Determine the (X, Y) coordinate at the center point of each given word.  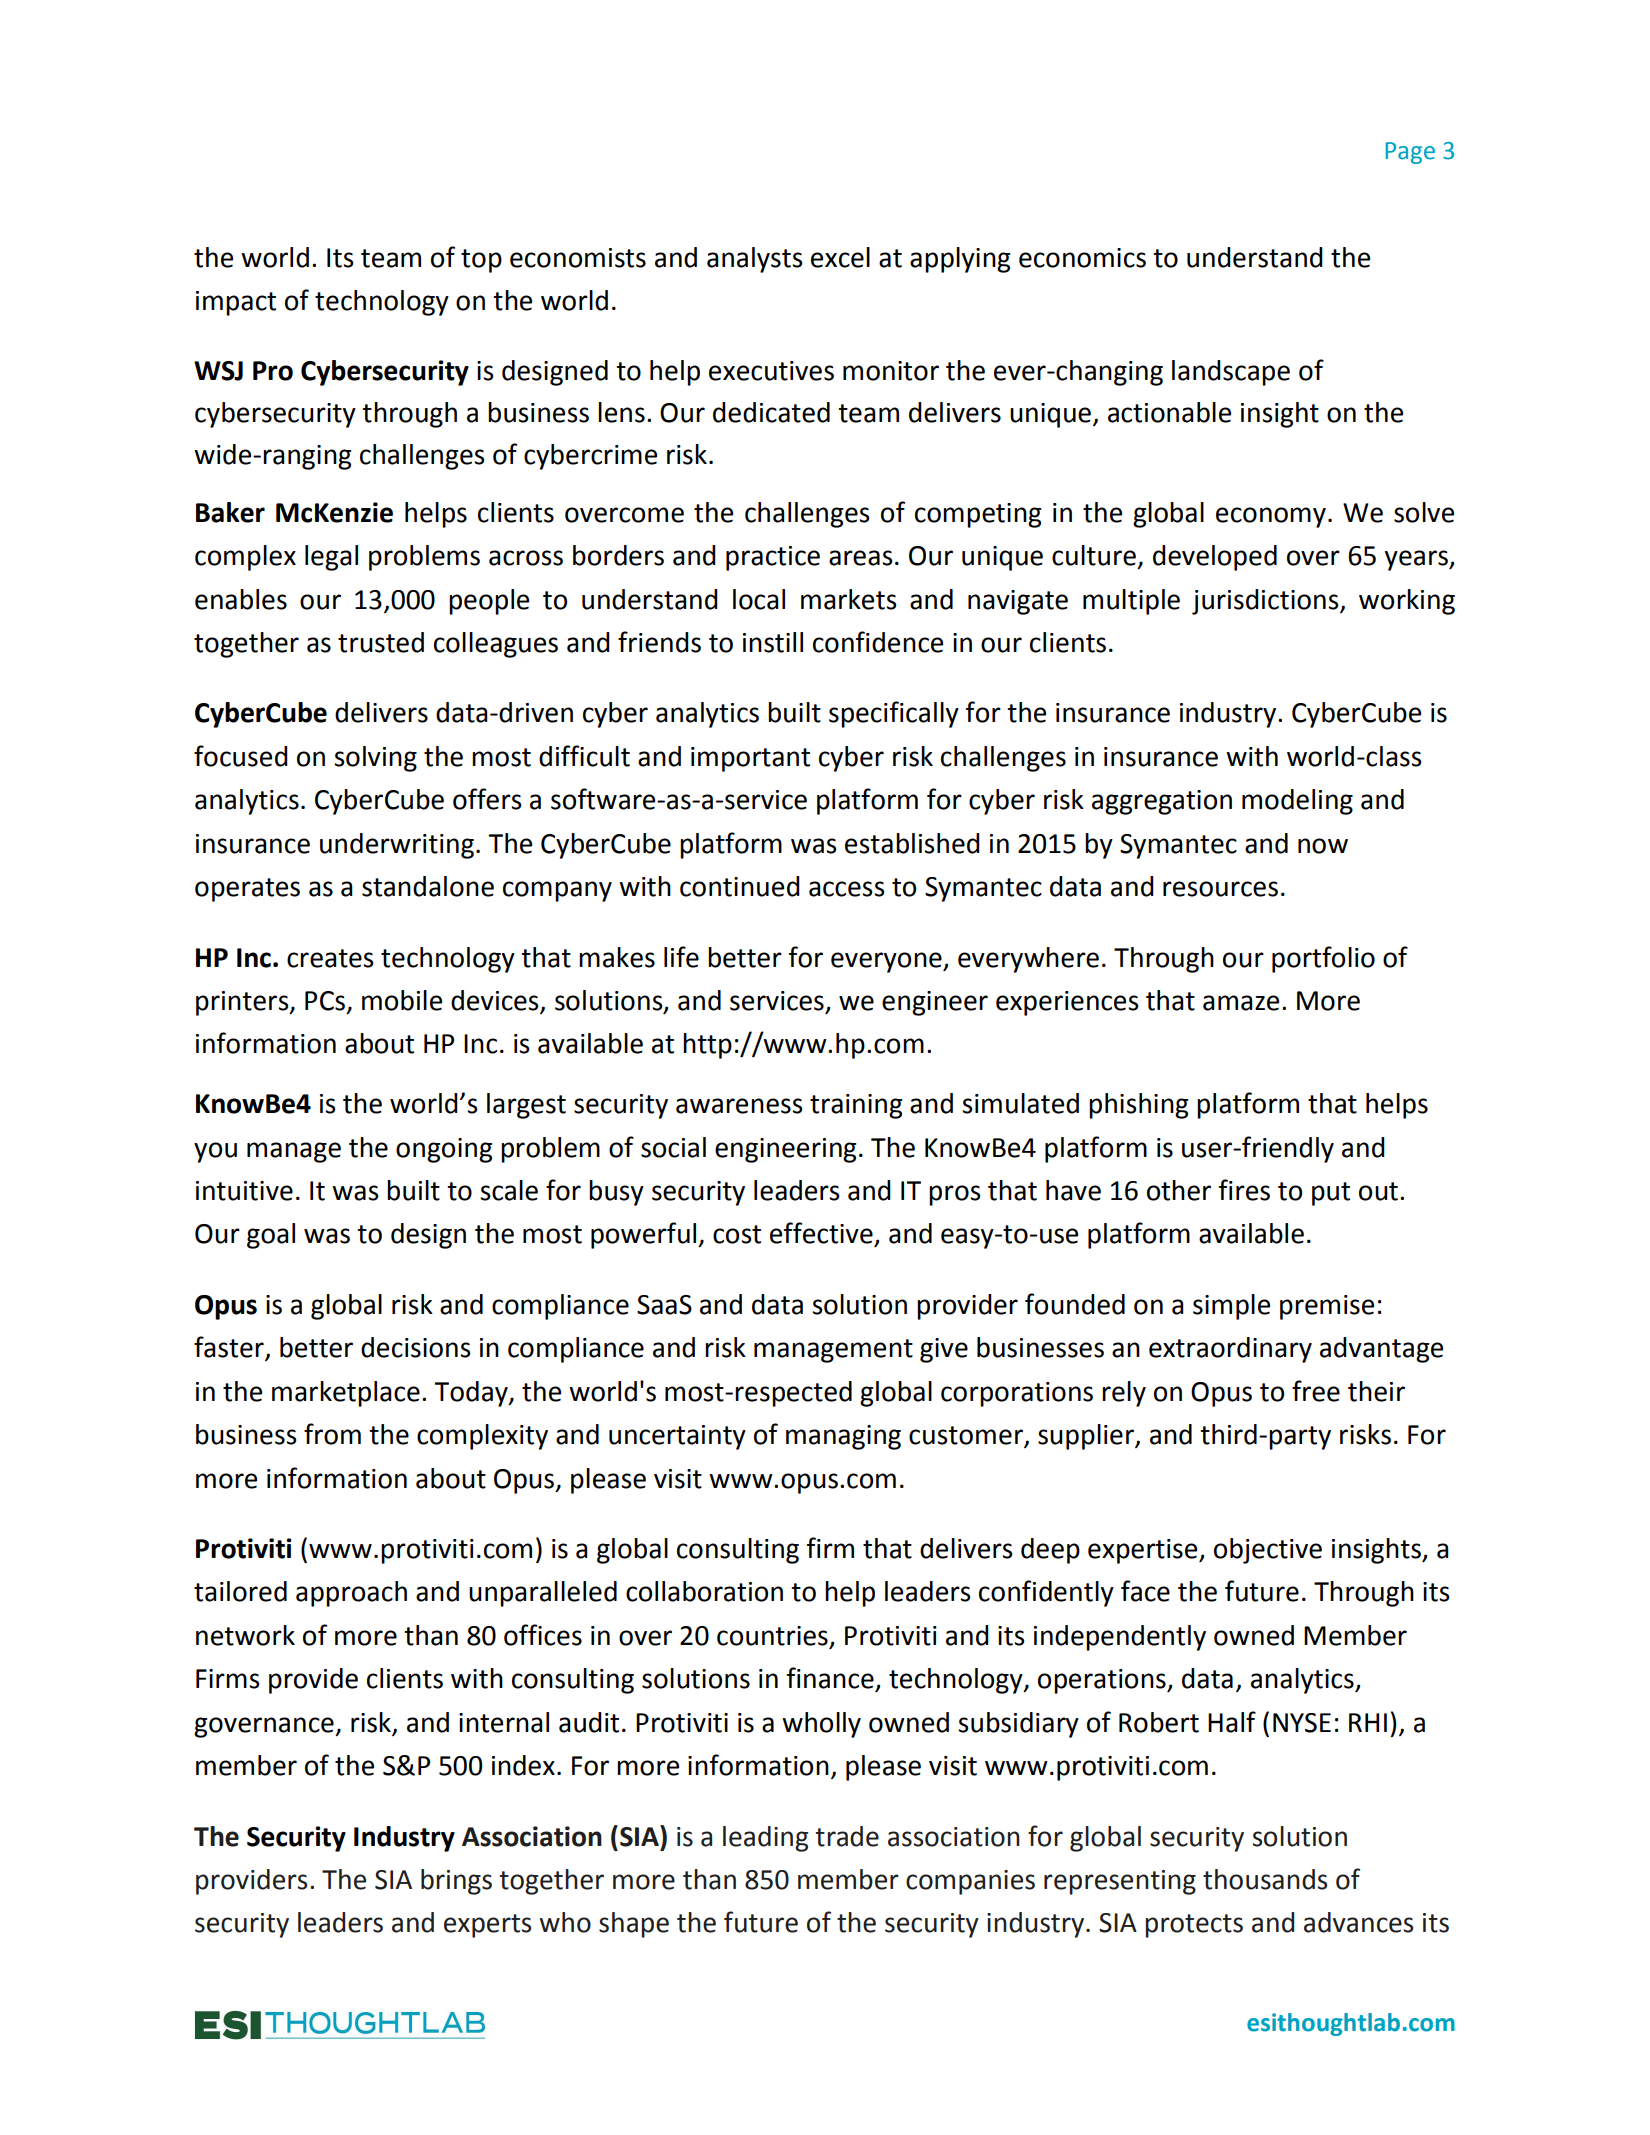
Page (1410, 153)
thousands (1265, 1879)
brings (456, 1882)
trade (847, 1836)
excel (840, 257)
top (481, 261)
